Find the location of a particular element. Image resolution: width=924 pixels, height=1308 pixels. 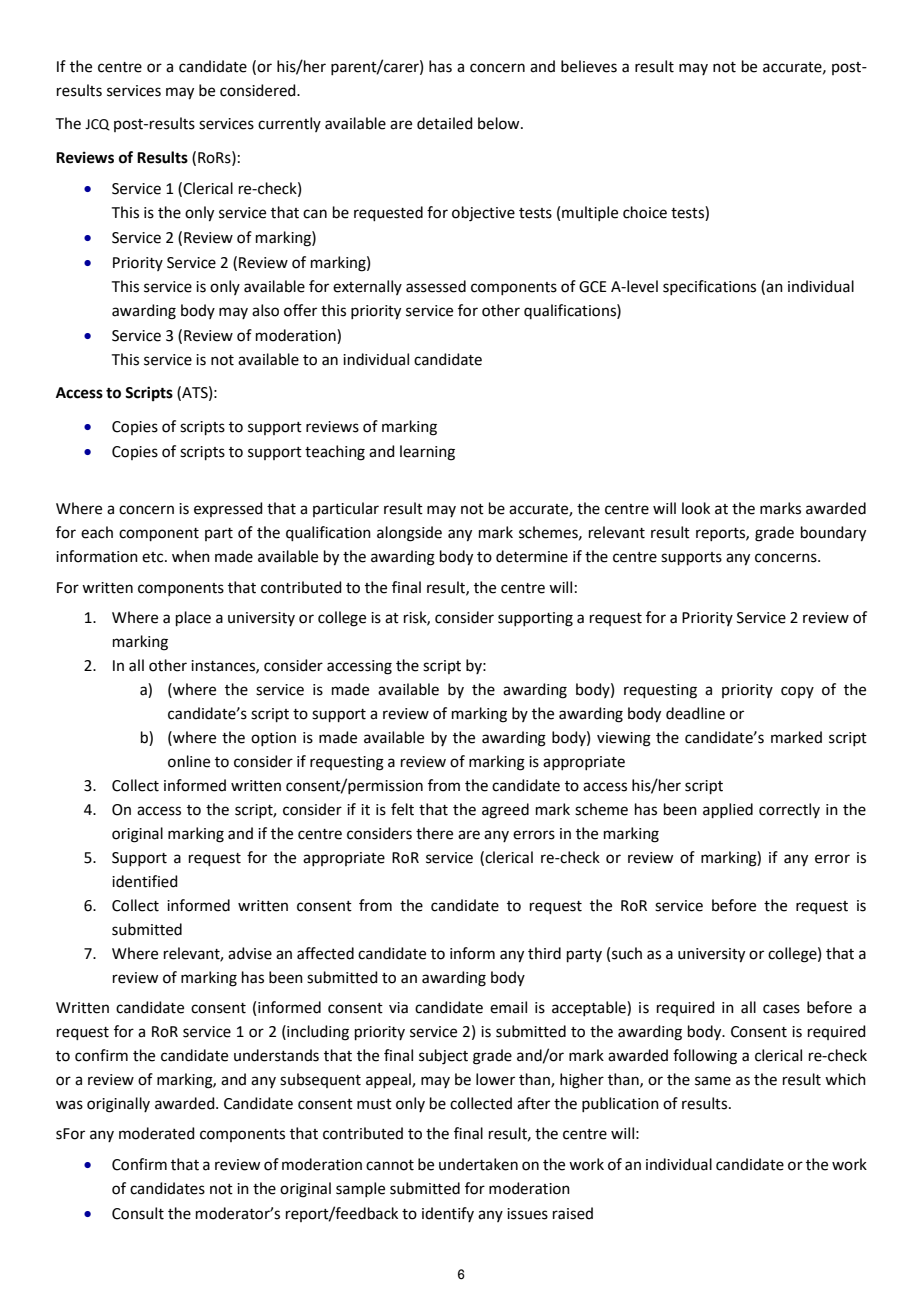

copy is located at coordinates (797, 692).
